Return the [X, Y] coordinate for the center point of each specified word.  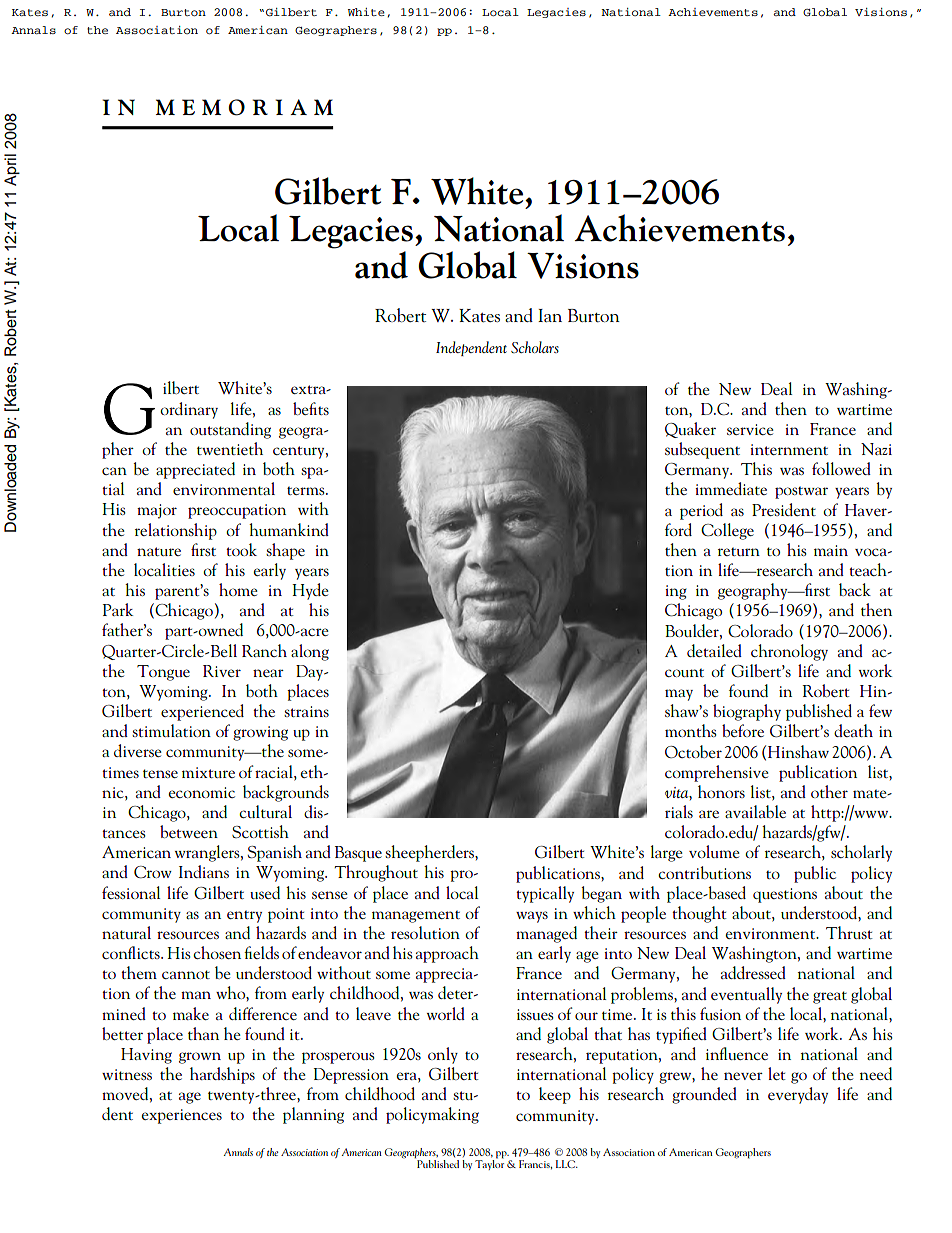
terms [307, 490]
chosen [217, 952]
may [679, 695]
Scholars [535, 347]
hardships [222, 1075]
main [831, 550]
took [241, 549]
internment [789, 449]
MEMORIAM [244, 107]
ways [532, 917]
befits [311, 408]
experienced [202, 712]
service [750, 429]
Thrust [849, 932]
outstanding [230, 430]
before [743, 730]
